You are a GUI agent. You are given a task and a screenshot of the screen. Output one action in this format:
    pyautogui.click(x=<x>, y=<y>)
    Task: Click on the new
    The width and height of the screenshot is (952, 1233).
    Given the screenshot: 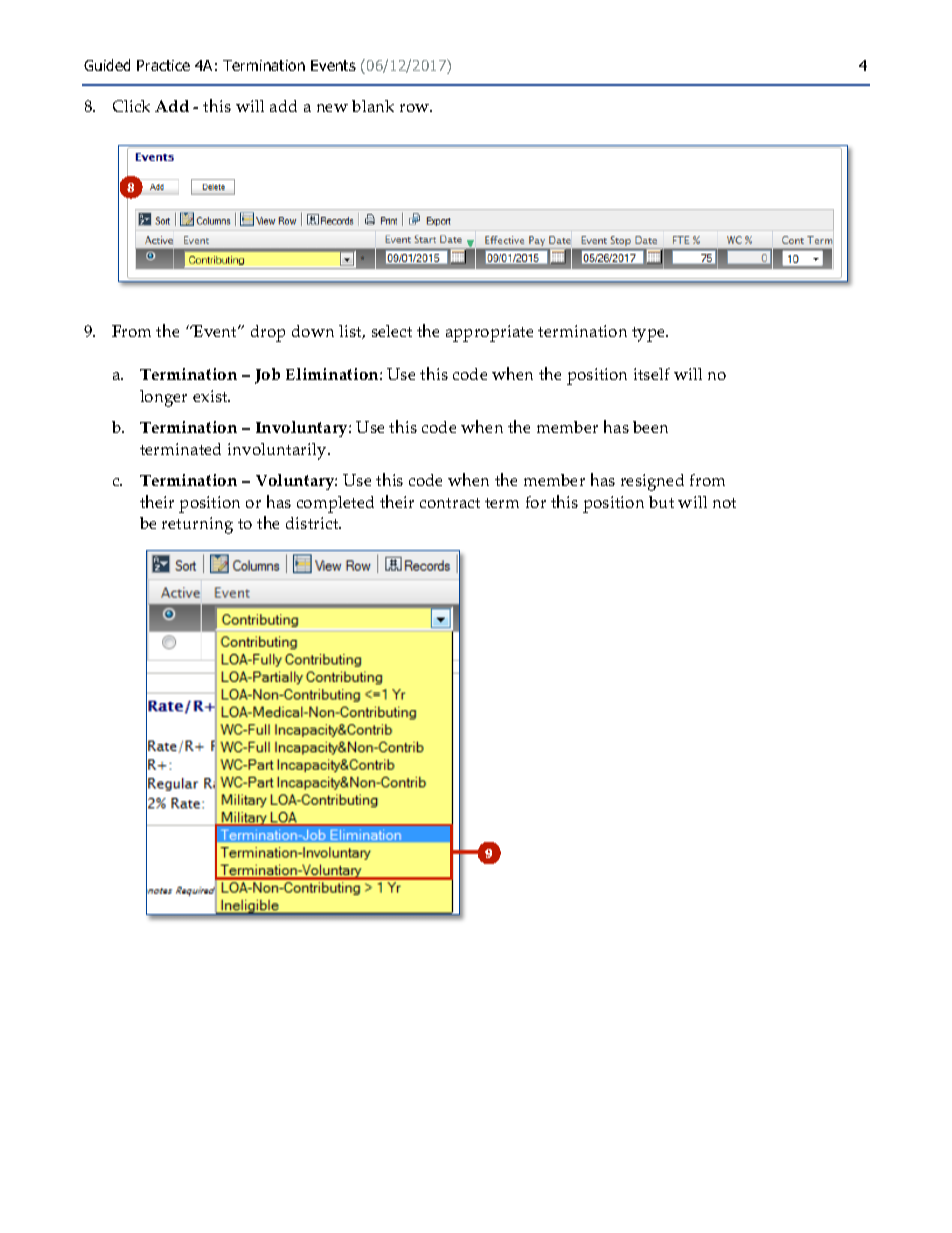 What is the action you would take?
    pyautogui.click(x=332, y=108)
